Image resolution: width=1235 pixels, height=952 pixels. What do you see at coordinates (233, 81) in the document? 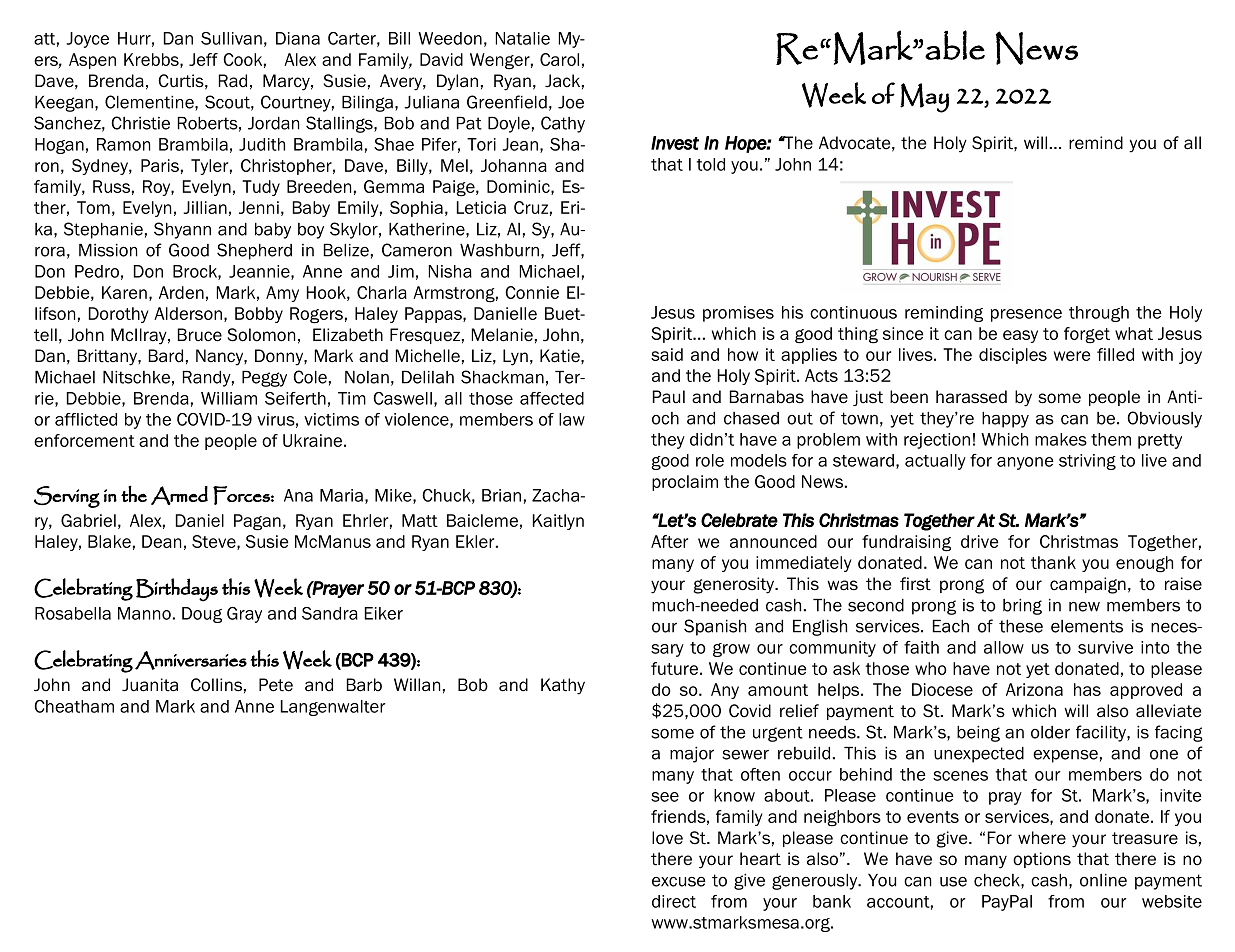
I see `Rad` at bounding box center [233, 81].
